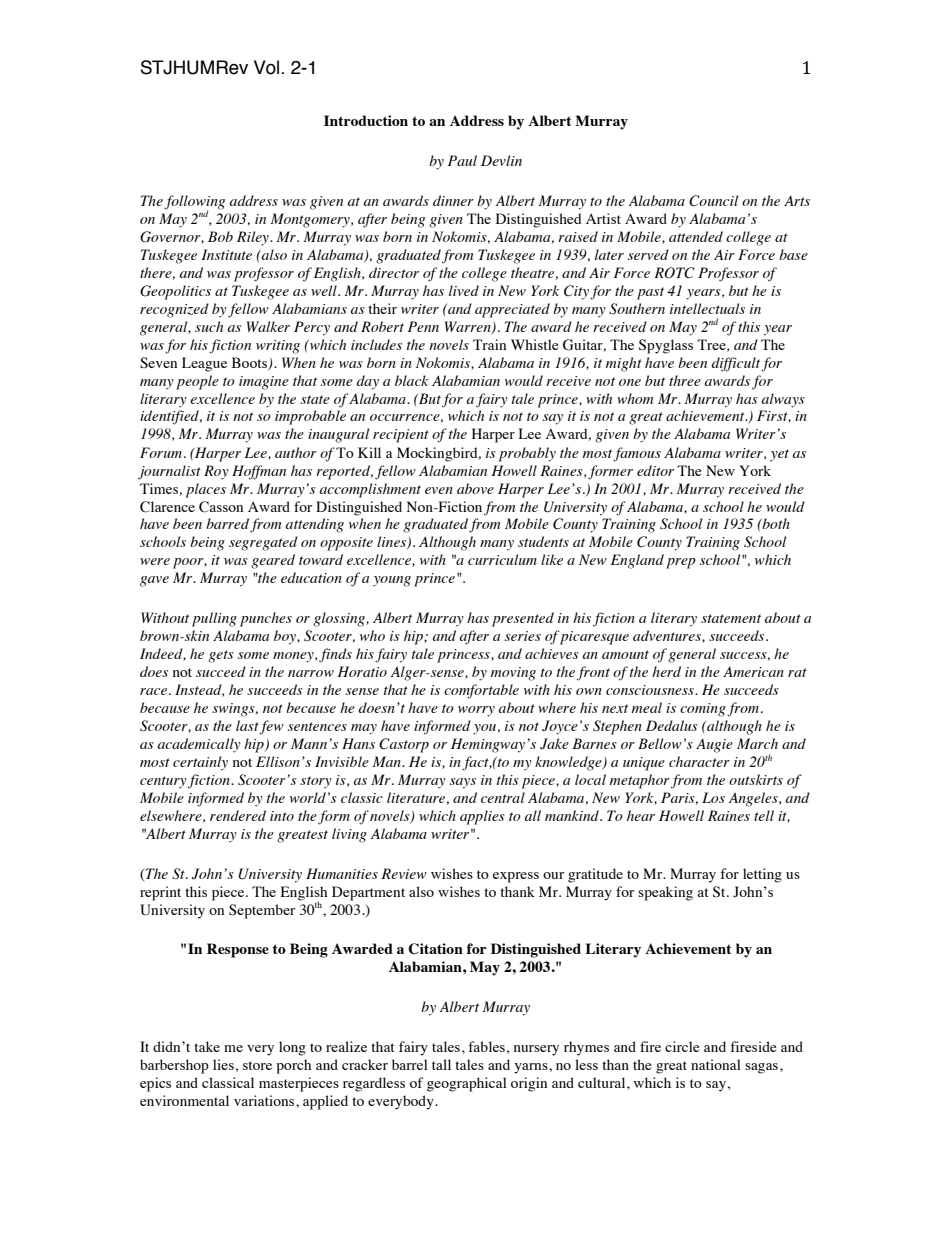 The height and width of the document is (1233, 952). What do you see at coordinates (716, 1064) in the document?
I see `national` at bounding box center [716, 1064].
